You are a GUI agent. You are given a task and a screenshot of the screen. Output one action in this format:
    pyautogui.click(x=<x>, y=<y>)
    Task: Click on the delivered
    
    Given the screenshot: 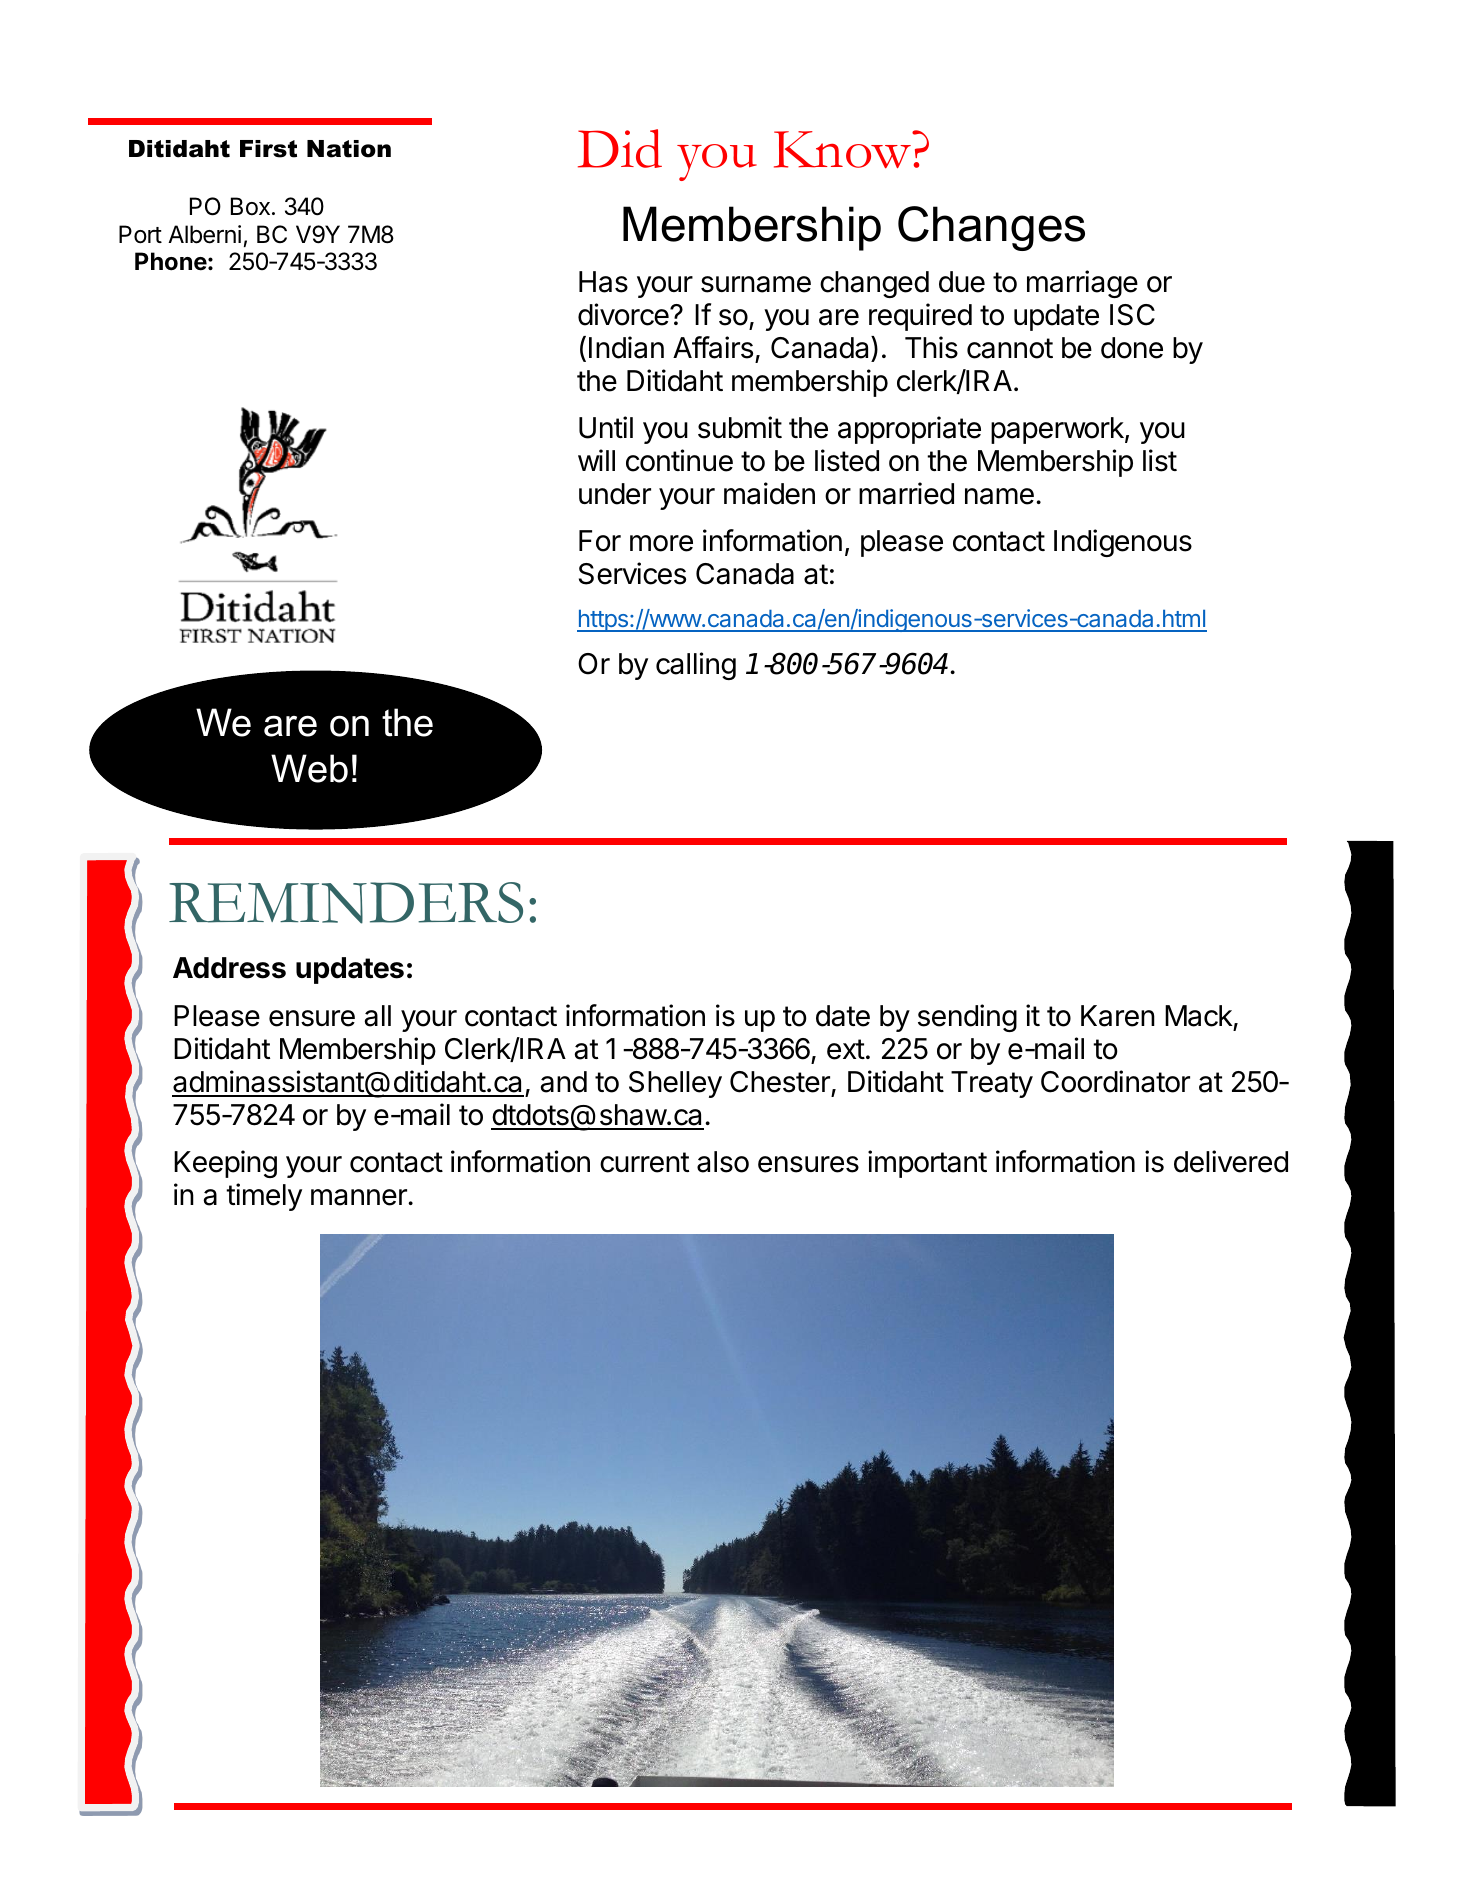 What is the action you would take?
    pyautogui.click(x=1231, y=1161)
